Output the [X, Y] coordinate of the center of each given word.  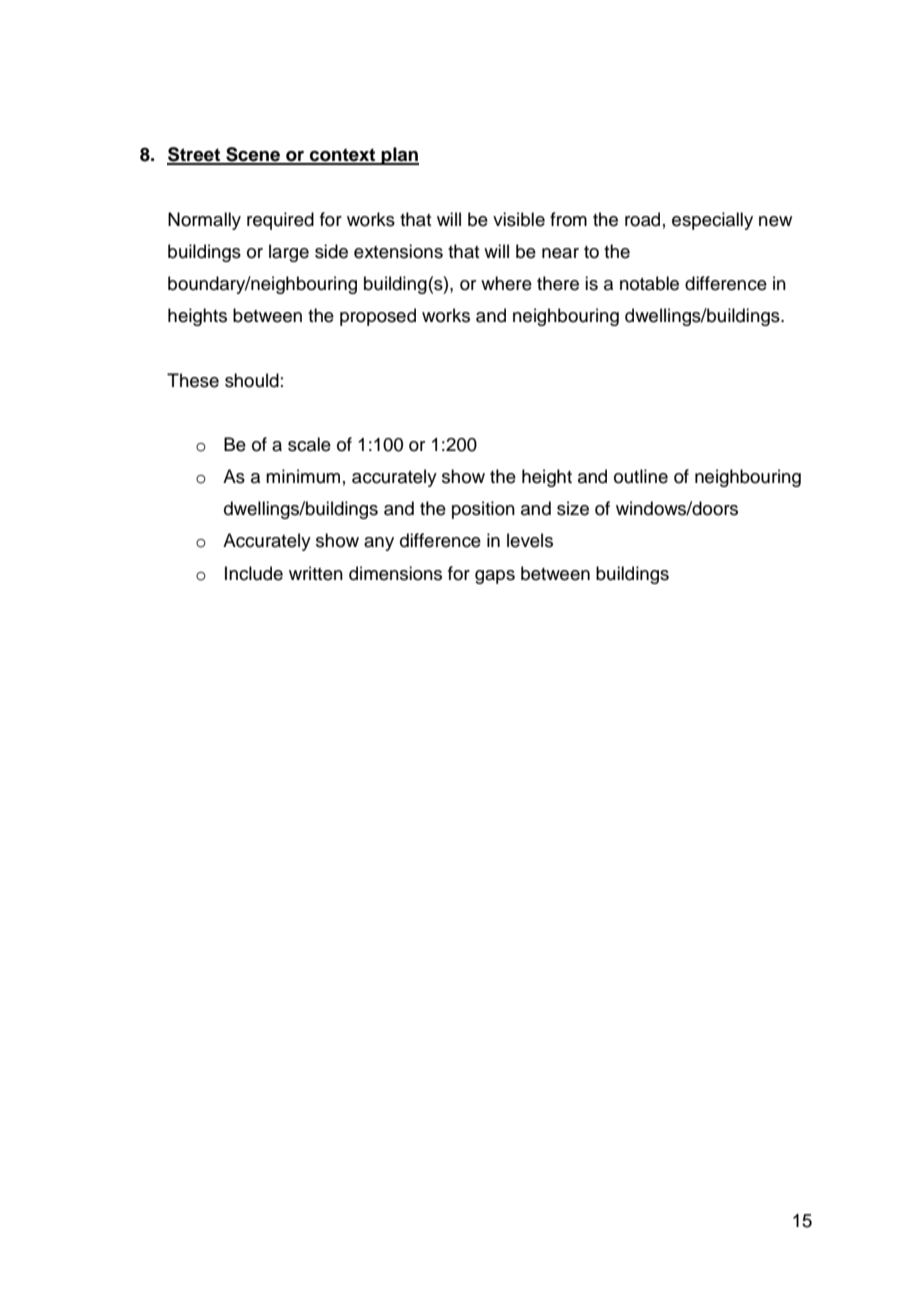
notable [649, 283]
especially [712, 221]
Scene [253, 155]
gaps [495, 577]
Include [254, 573]
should [252, 380]
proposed [378, 317]
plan [399, 156]
